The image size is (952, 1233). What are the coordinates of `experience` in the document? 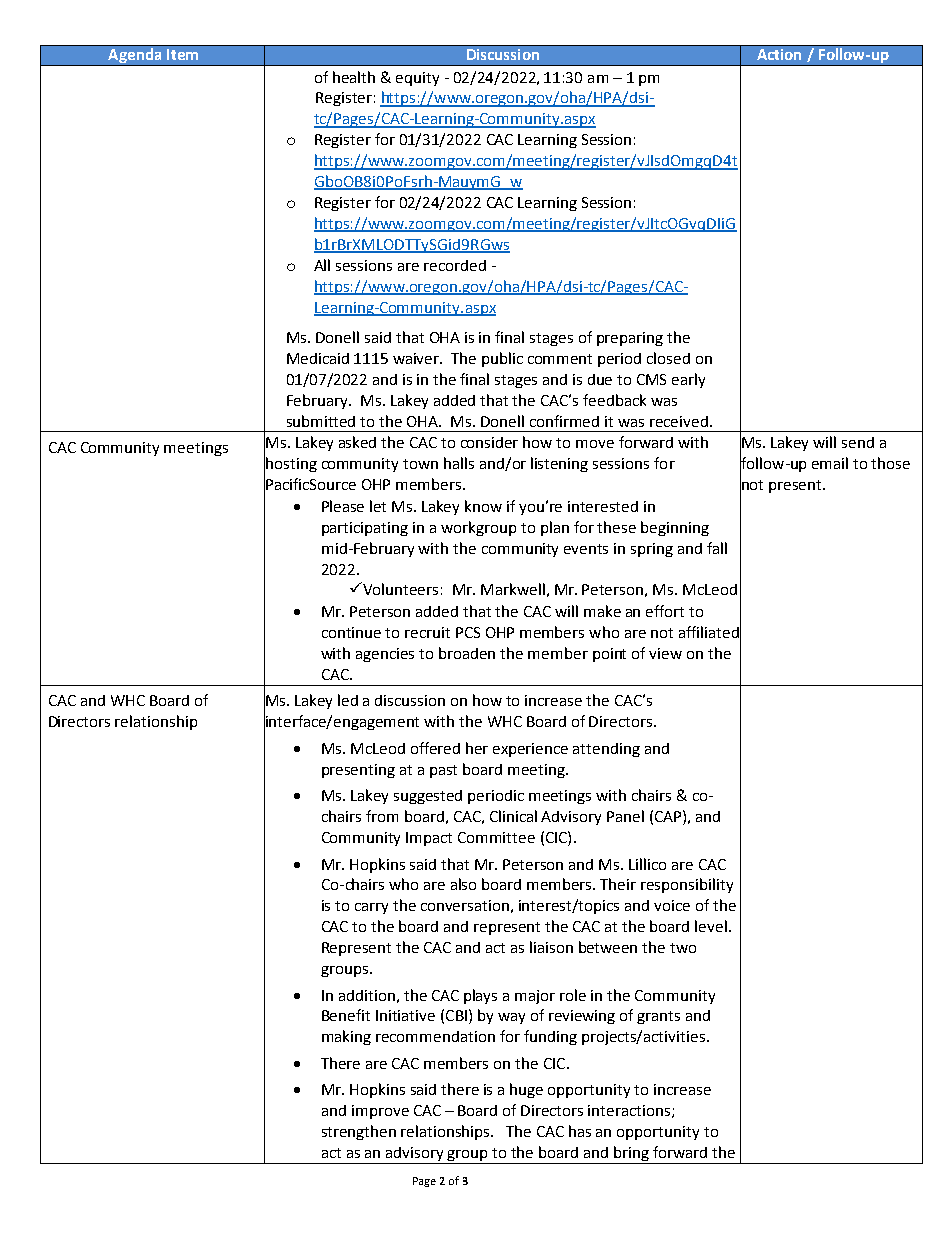 It's located at (530, 750).
